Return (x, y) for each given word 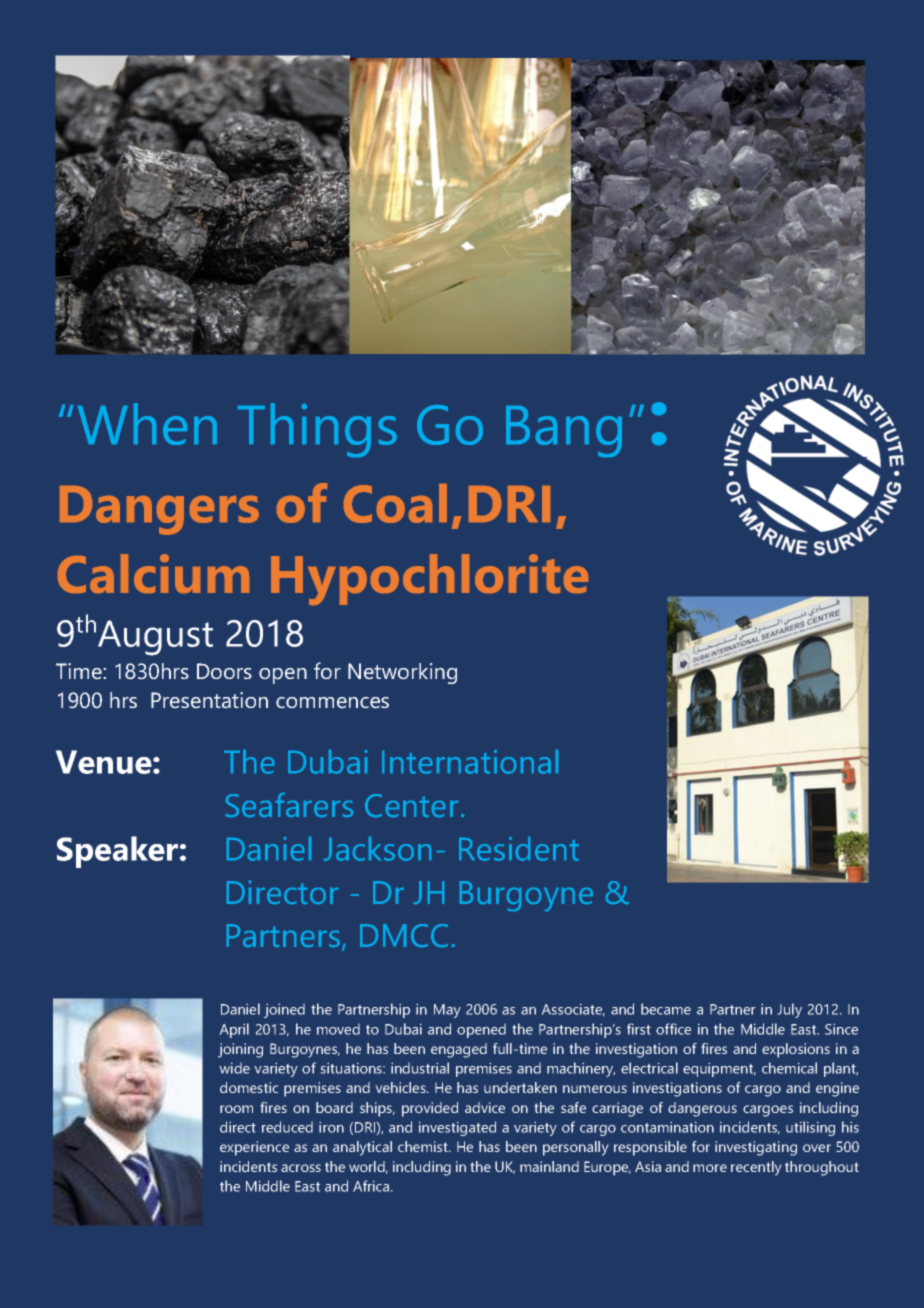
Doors (224, 671)
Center (411, 805)
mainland (549, 1166)
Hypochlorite (429, 579)
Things (317, 430)
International (470, 762)
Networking (402, 673)
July (789, 1010)
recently (756, 1168)
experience (254, 1148)
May (447, 1011)
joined (284, 1010)
